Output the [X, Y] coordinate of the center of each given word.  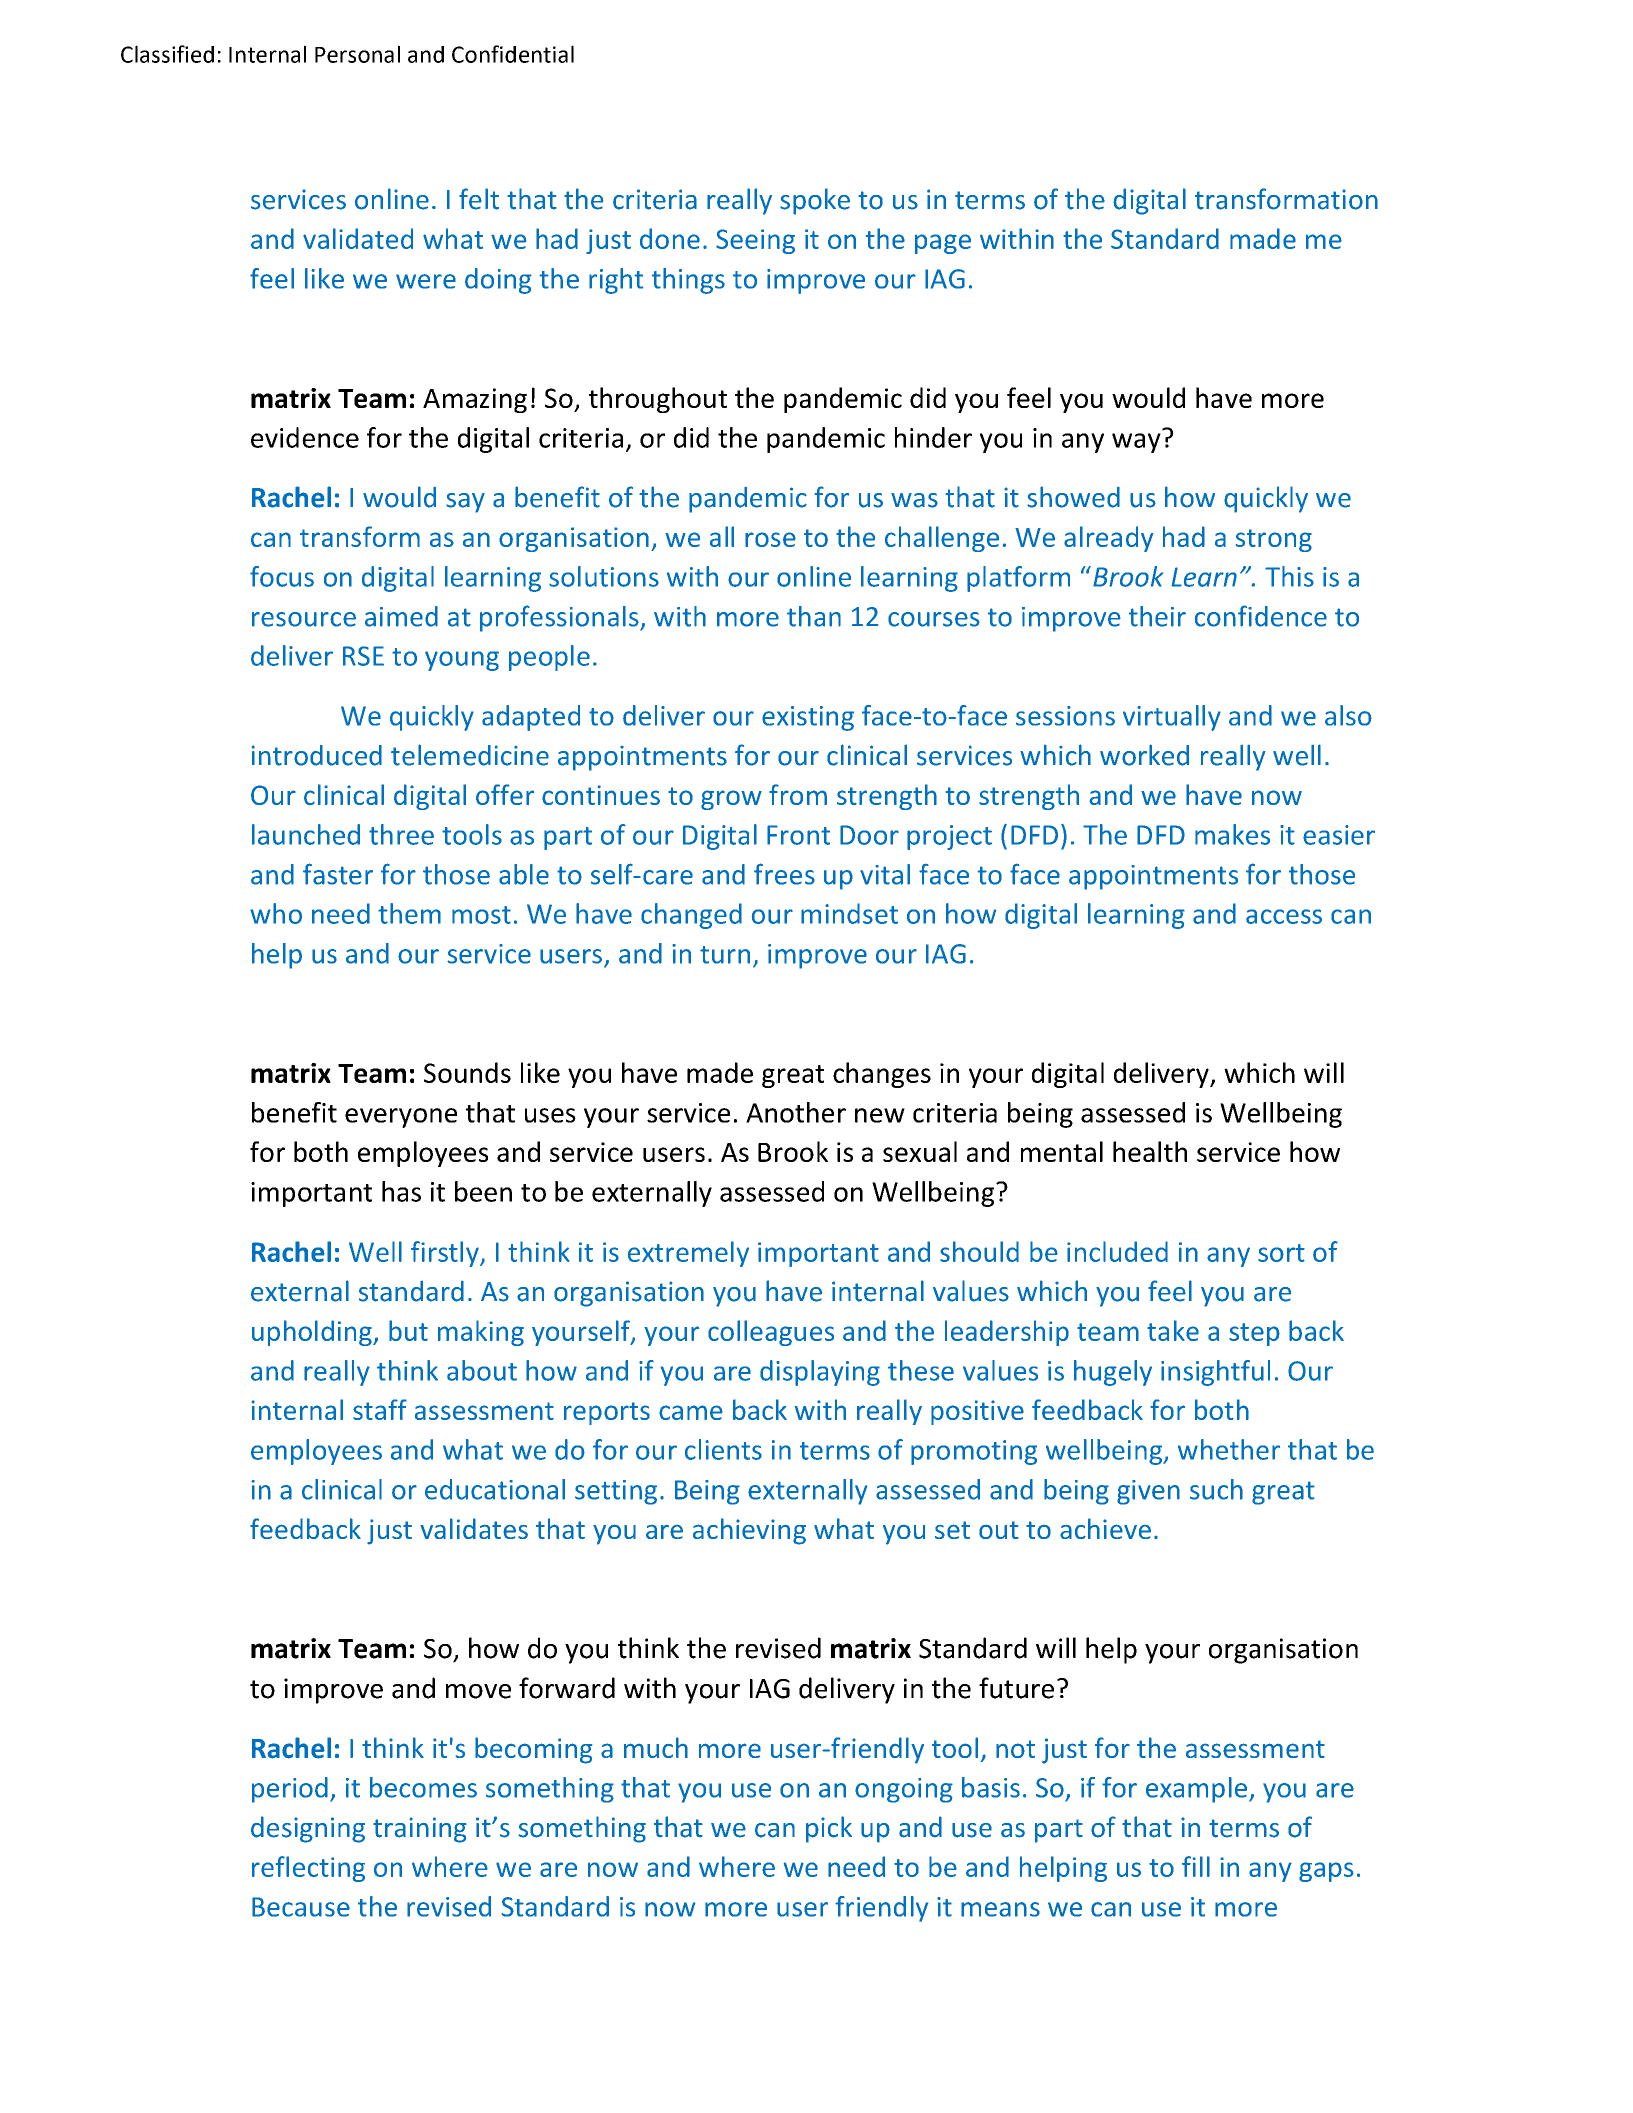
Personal [357, 54]
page [943, 244]
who [276, 913]
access [1284, 916]
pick [829, 1829]
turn [725, 955]
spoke [815, 201]
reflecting [308, 1869]
